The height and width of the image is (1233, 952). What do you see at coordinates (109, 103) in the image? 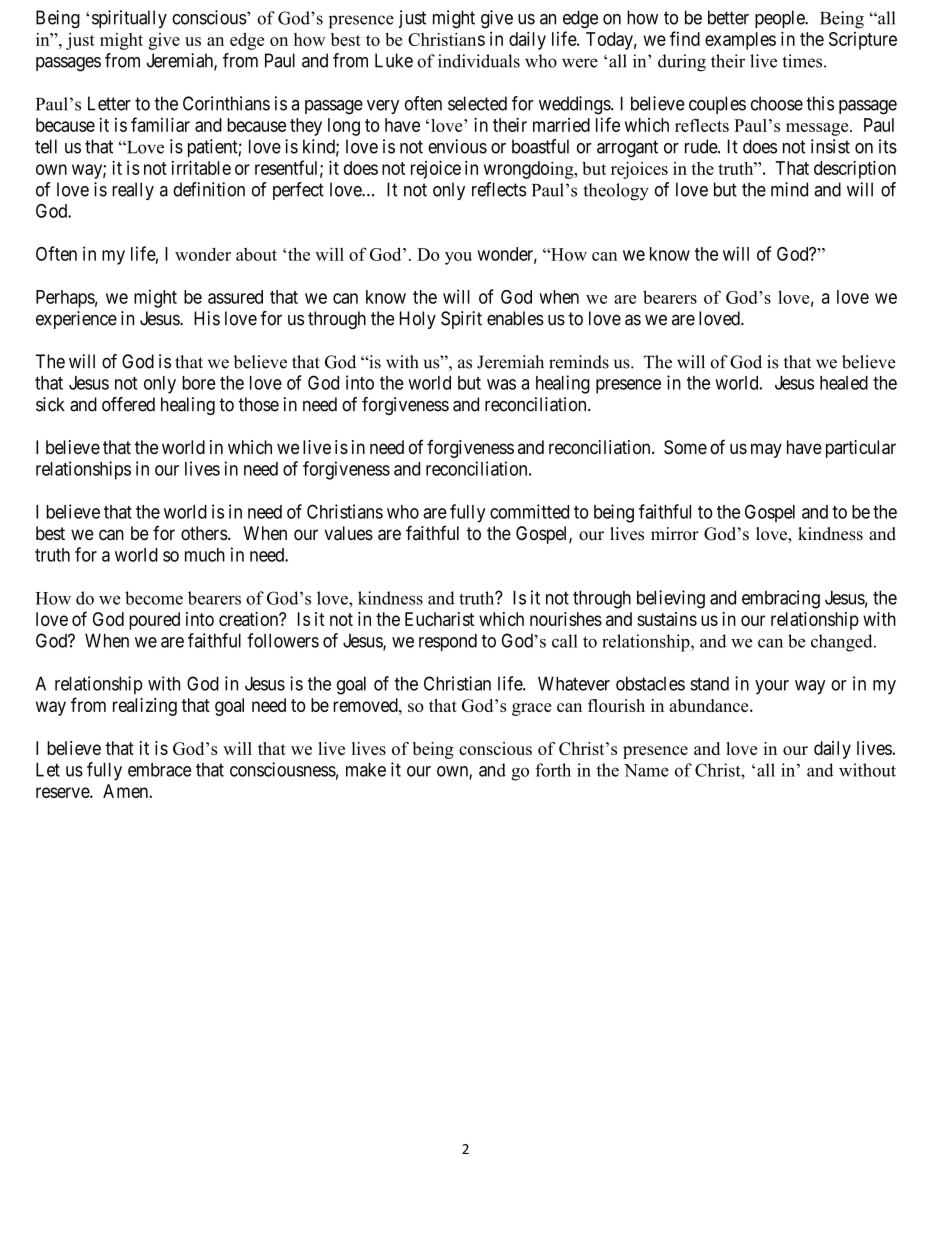
I see `Letter` at bounding box center [109, 103].
